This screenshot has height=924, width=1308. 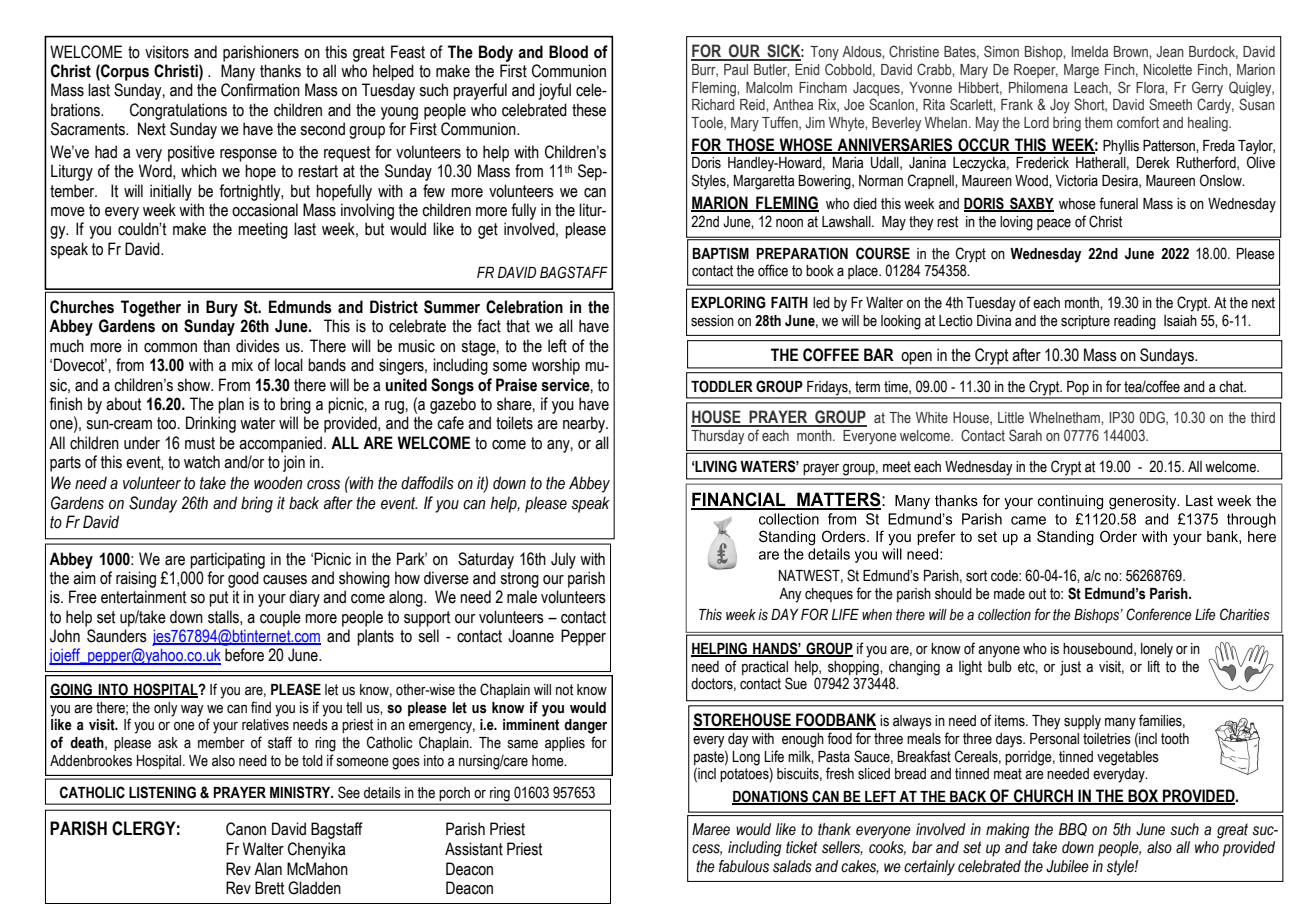 What do you see at coordinates (585, 726) in the screenshot?
I see `danger` at bounding box center [585, 726].
